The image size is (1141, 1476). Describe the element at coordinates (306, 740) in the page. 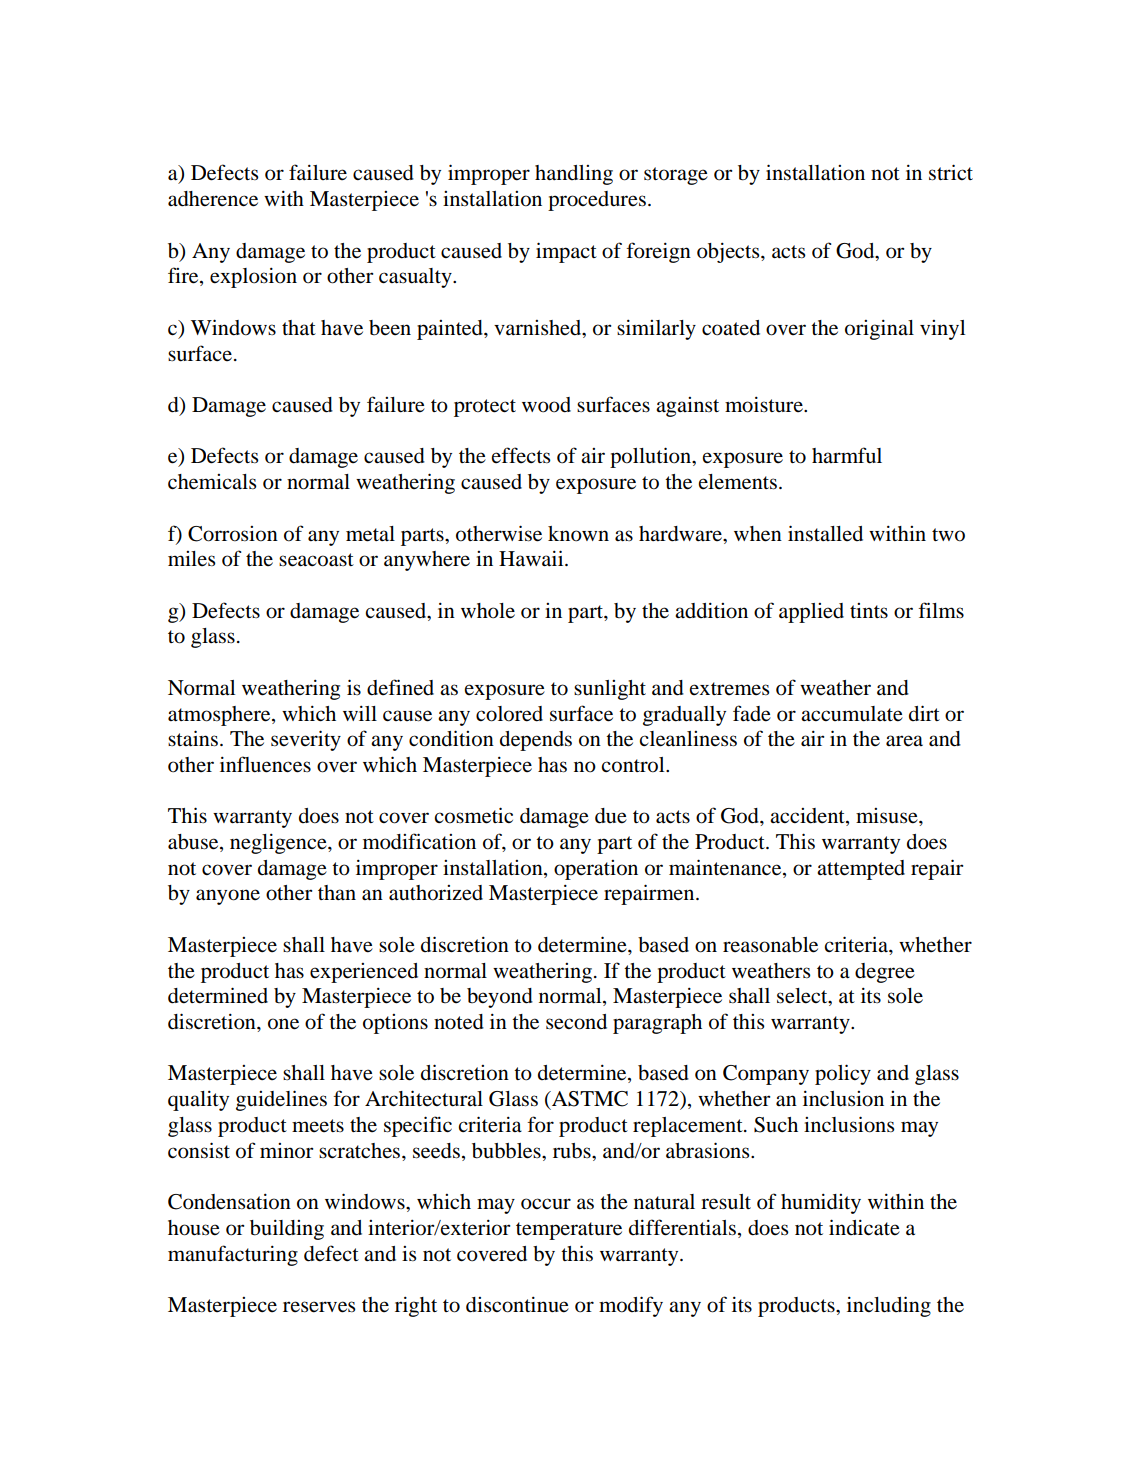

I see `severity` at that location.
